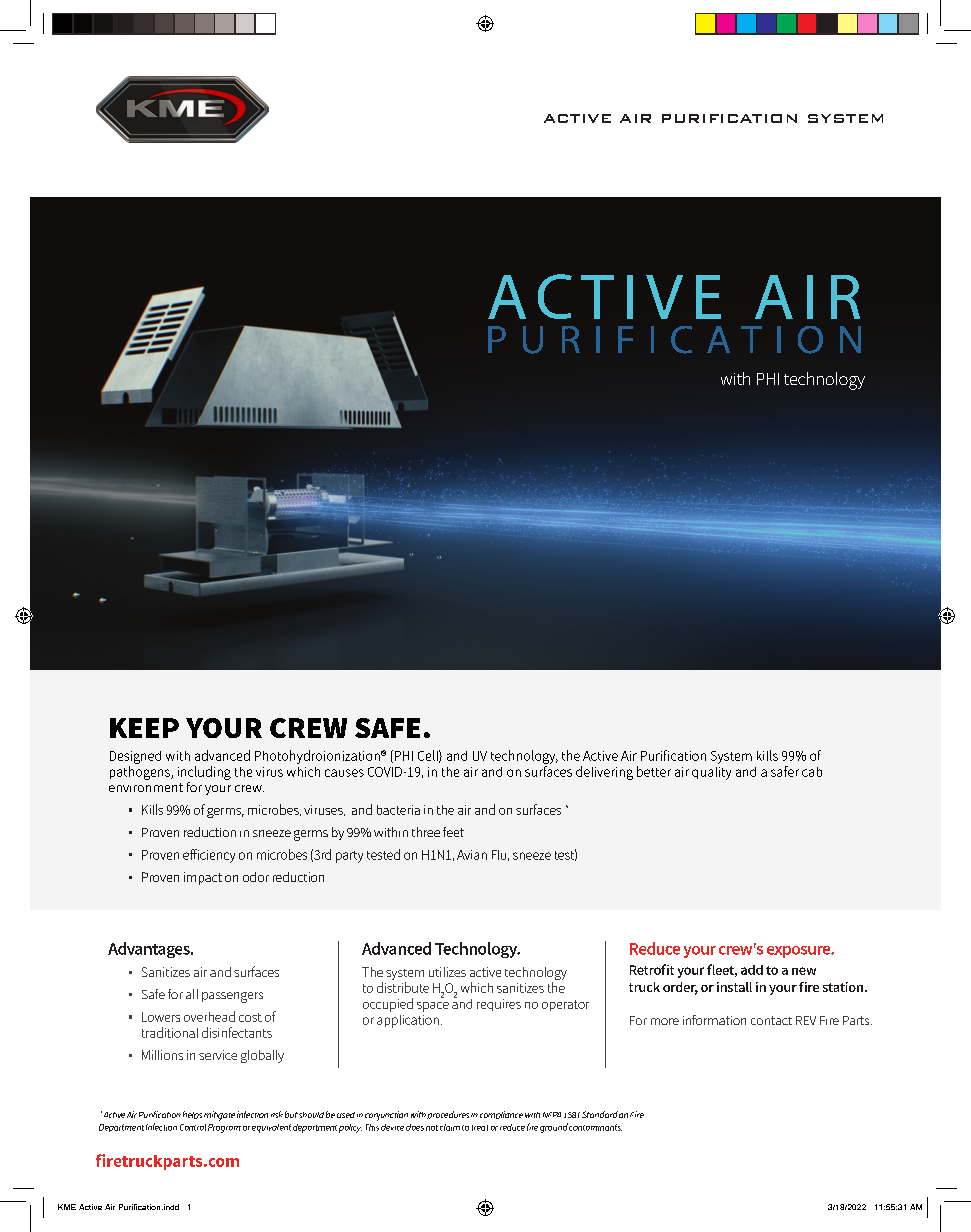 Image resolution: width=971 pixels, height=1232 pixels. Describe the element at coordinates (144, 728) in the screenshot. I see `KEEP` at that location.
